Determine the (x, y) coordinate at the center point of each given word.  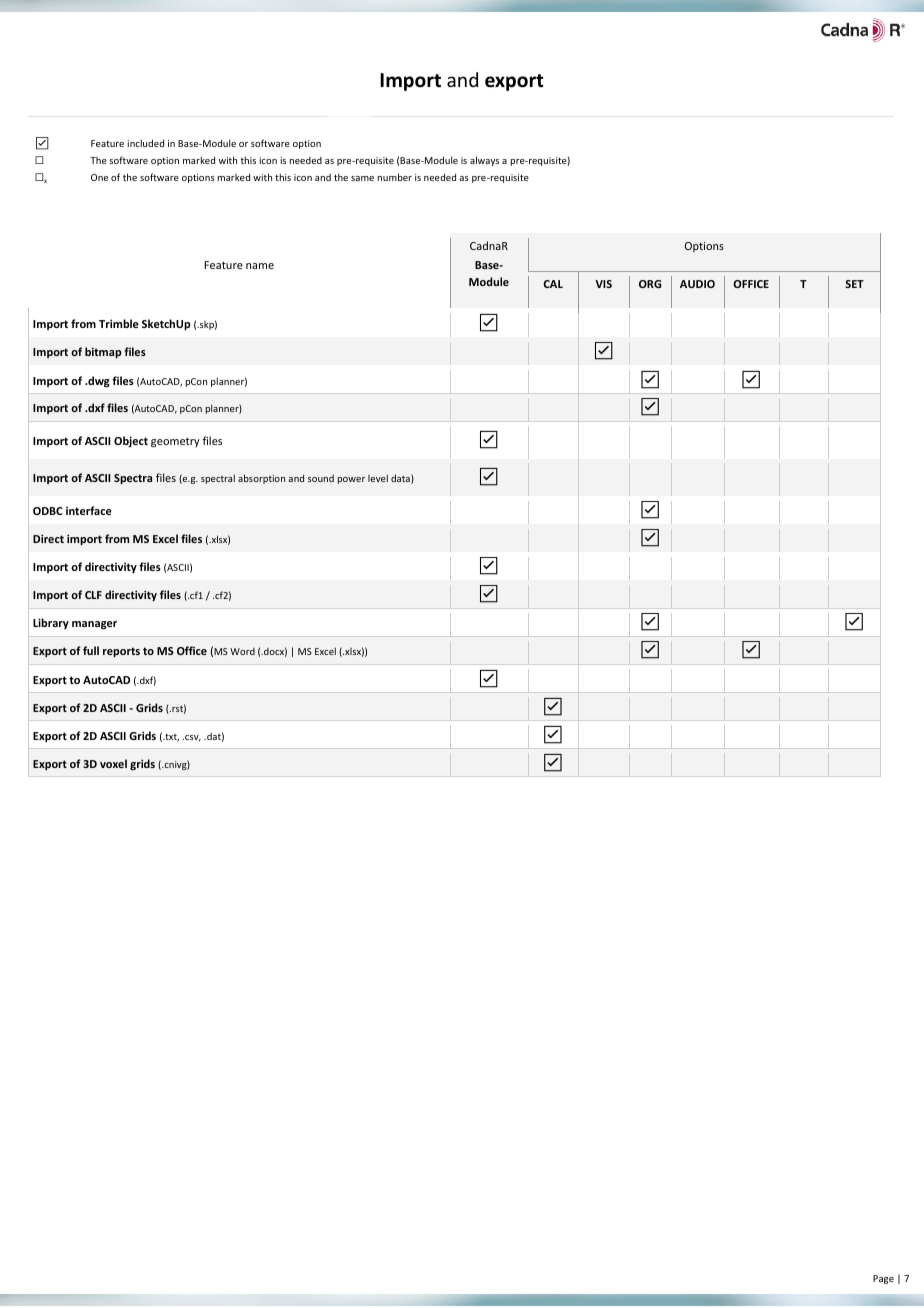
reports (121, 652)
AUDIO (697, 284)
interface (89, 510)
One (99, 177)
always (484, 161)
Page (883, 1279)
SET (854, 284)
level (378, 478)
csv (192, 738)
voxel (113, 763)
